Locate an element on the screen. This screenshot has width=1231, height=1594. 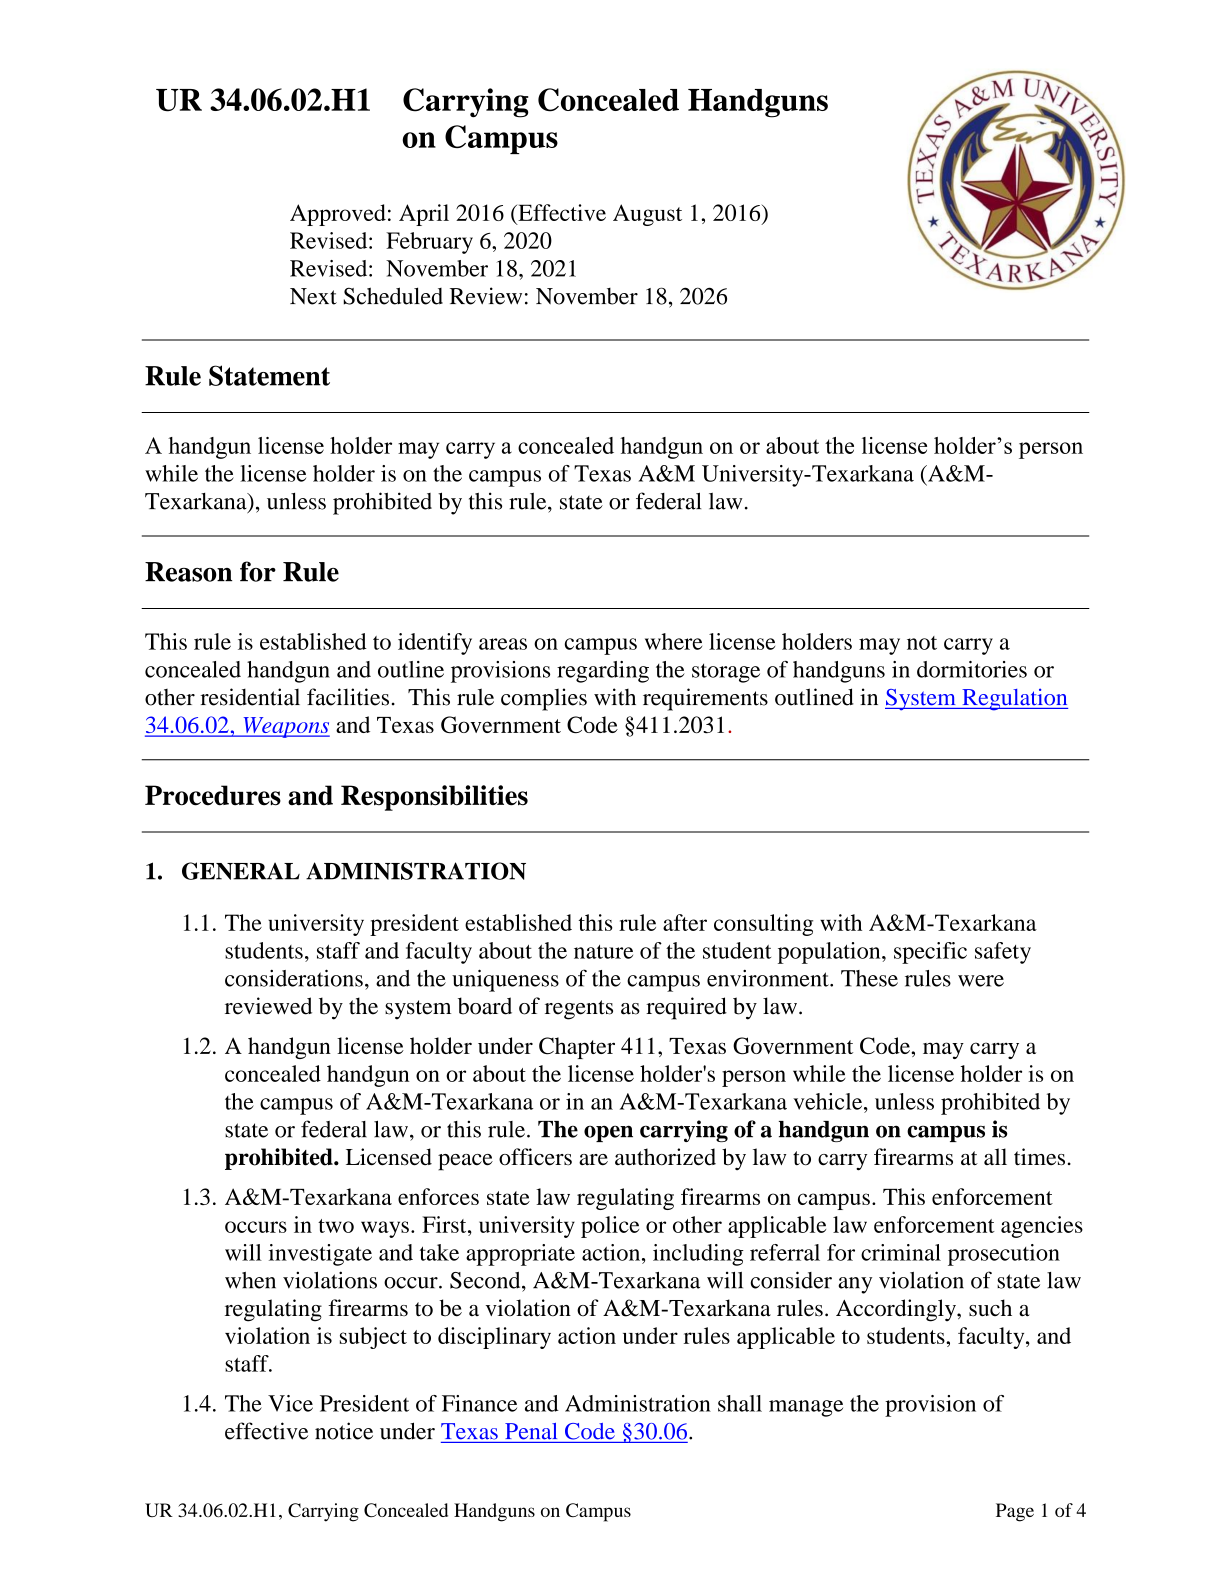
notice is located at coordinates (344, 1431).
